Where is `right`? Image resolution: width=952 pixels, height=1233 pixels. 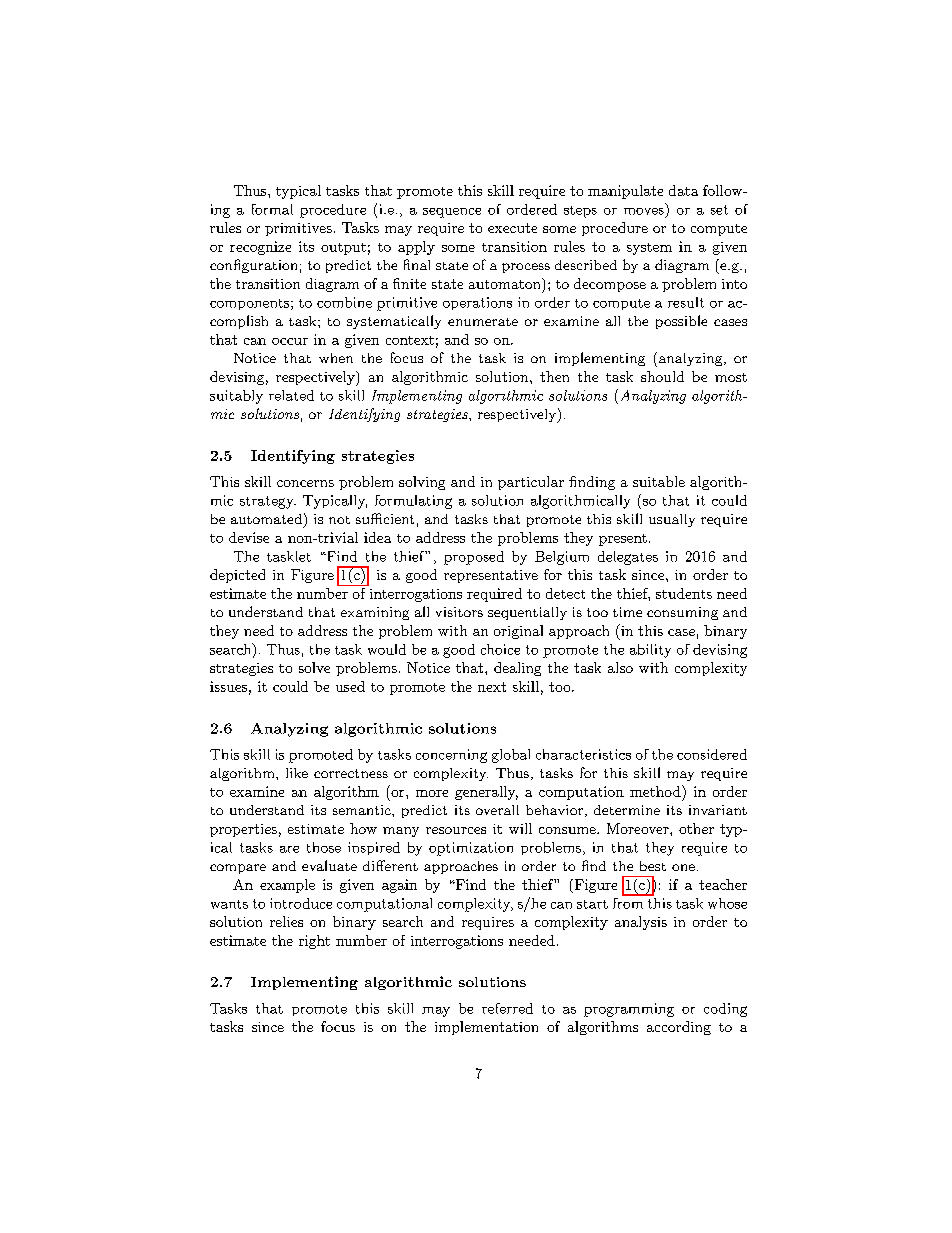 right is located at coordinates (314, 942).
